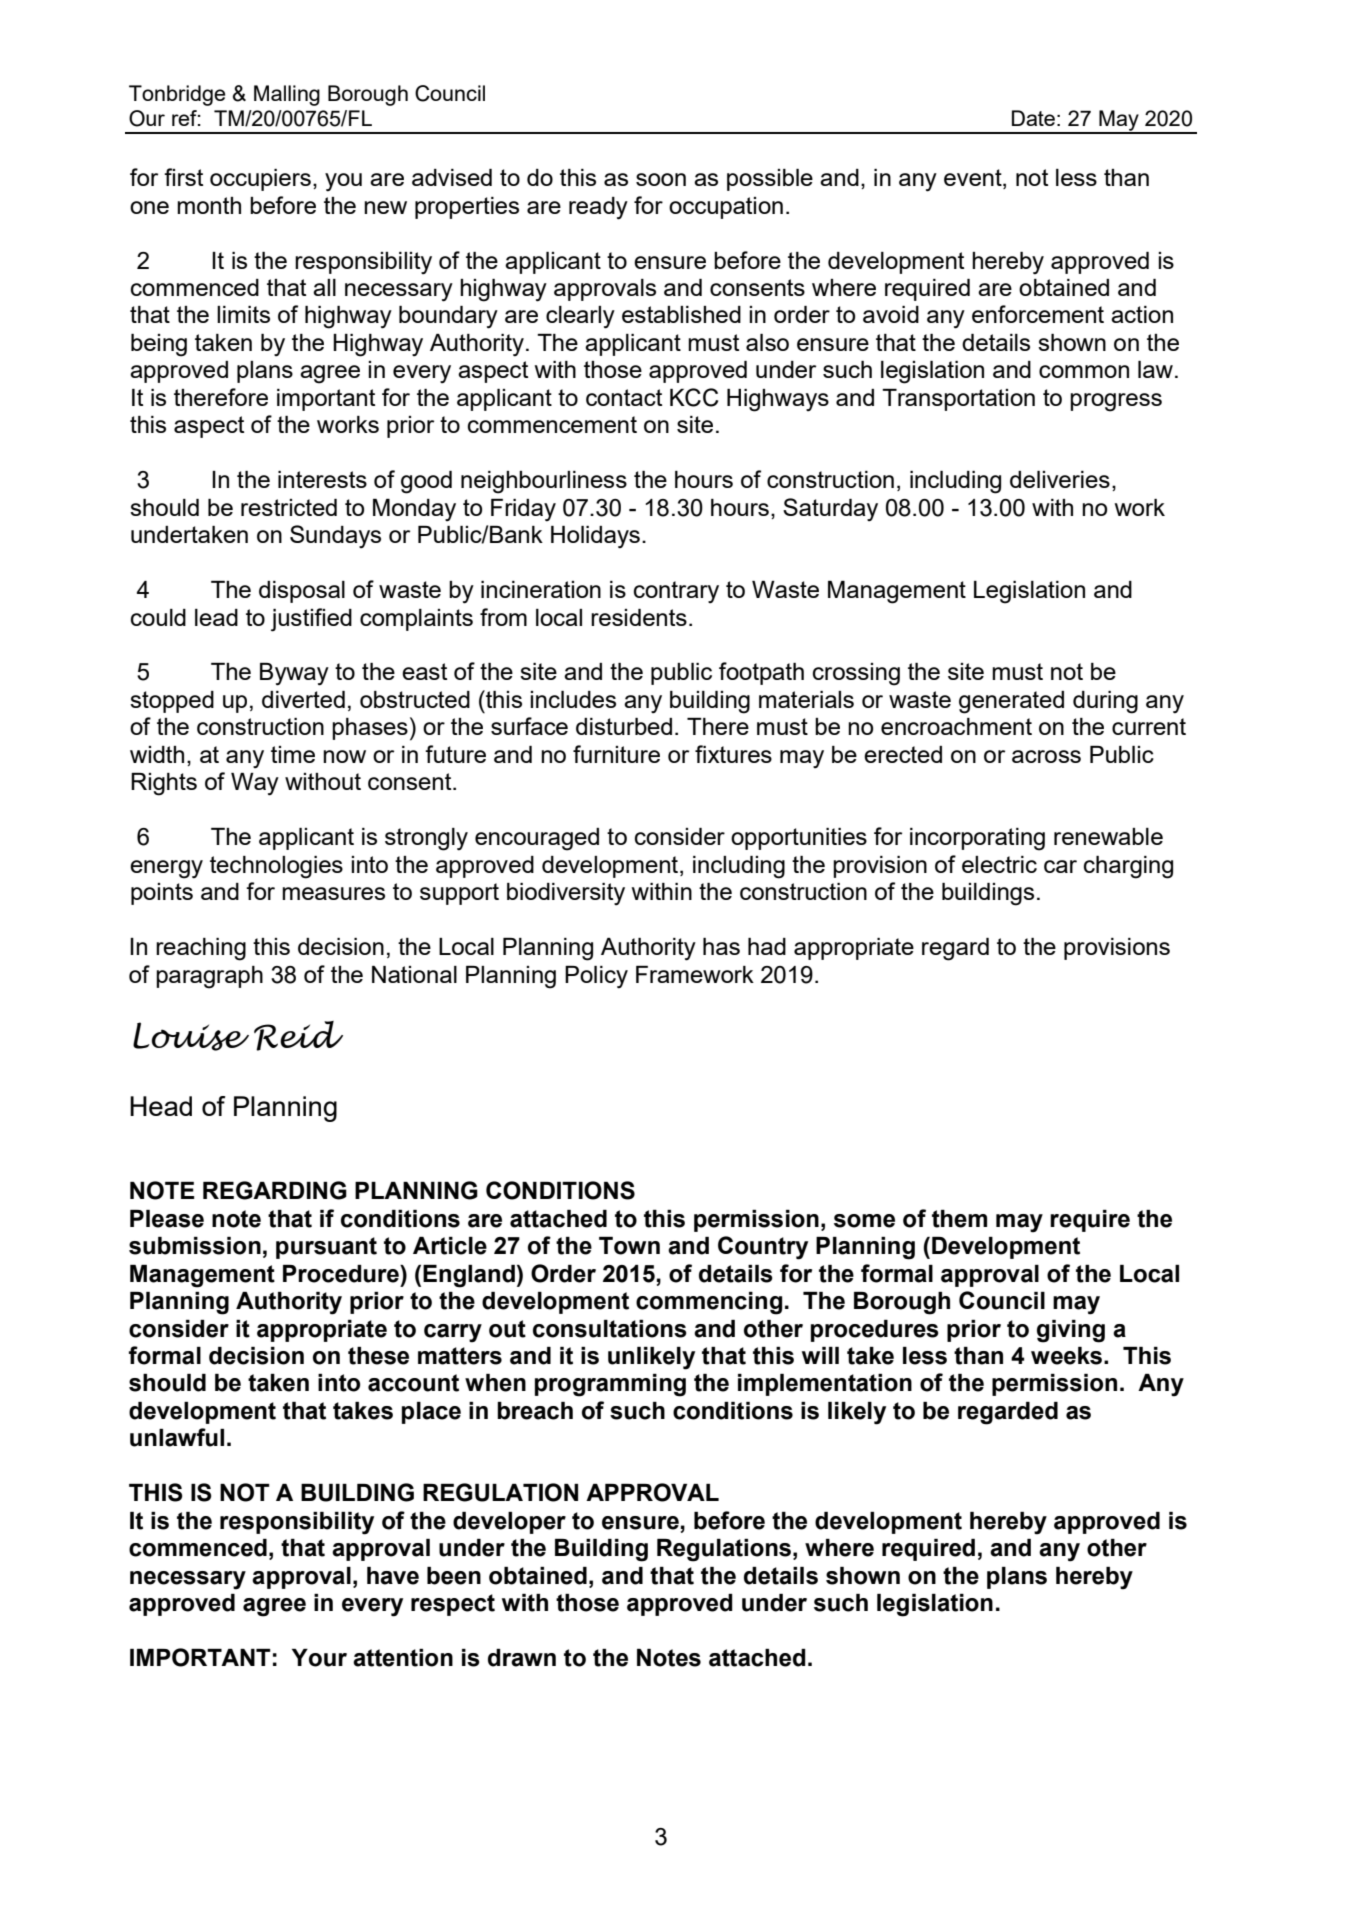 This page has width=1354, height=1915. Describe the element at coordinates (319, 1658) in the page. I see `Your` at that location.
